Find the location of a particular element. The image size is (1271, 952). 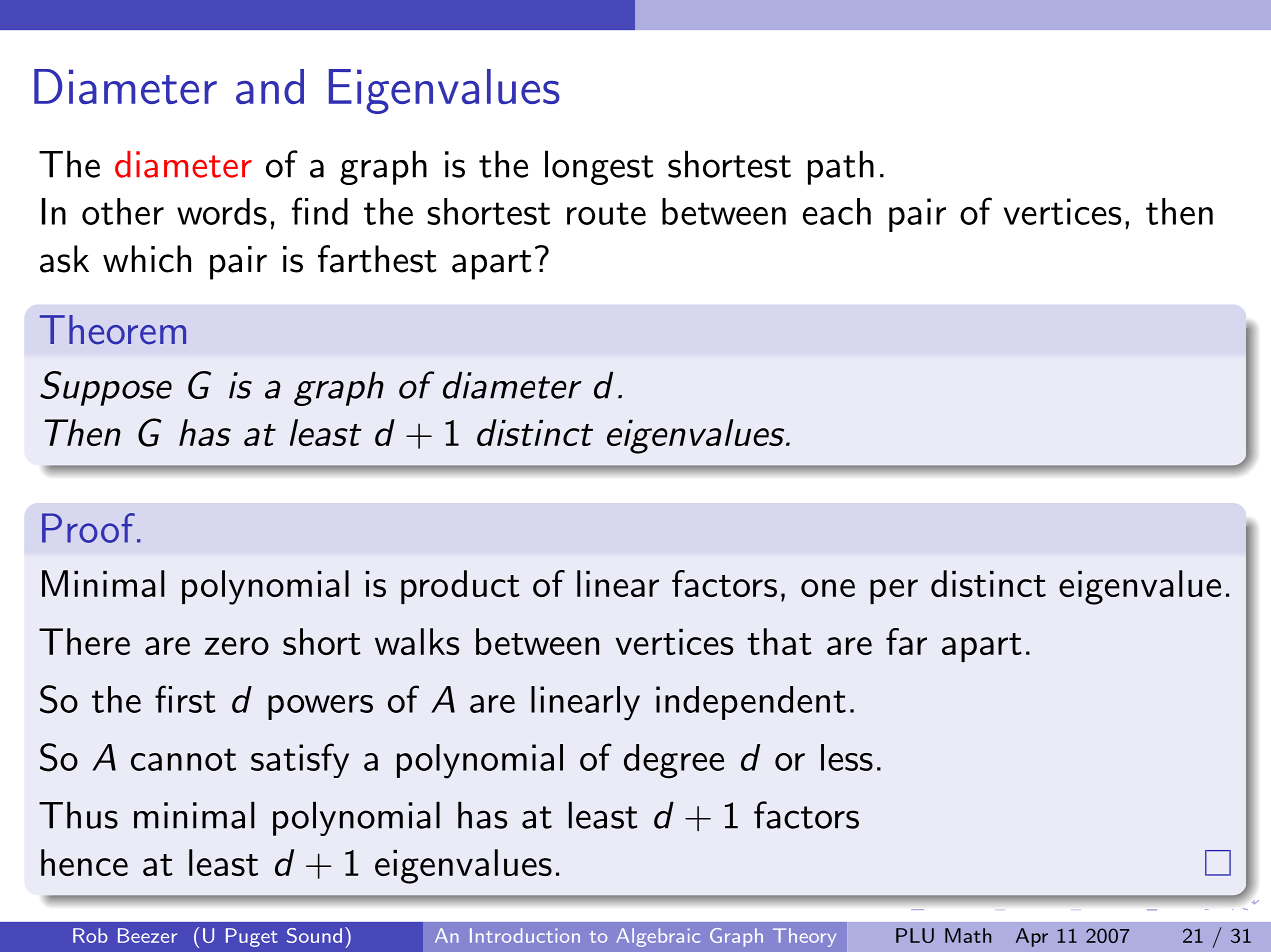

product is located at coordinates (460, 587).
